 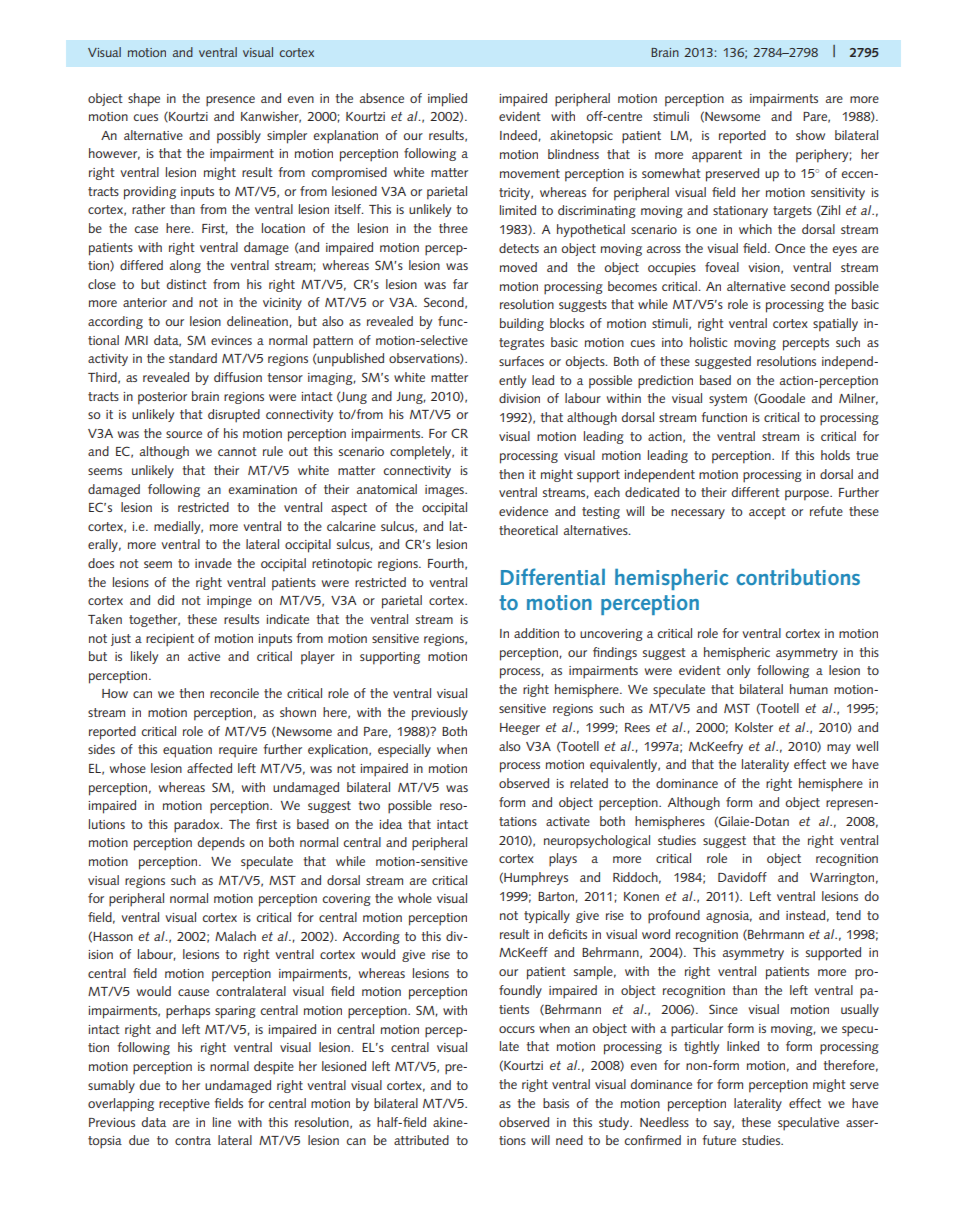 I want to click on only, so click(x=738, y=671).
